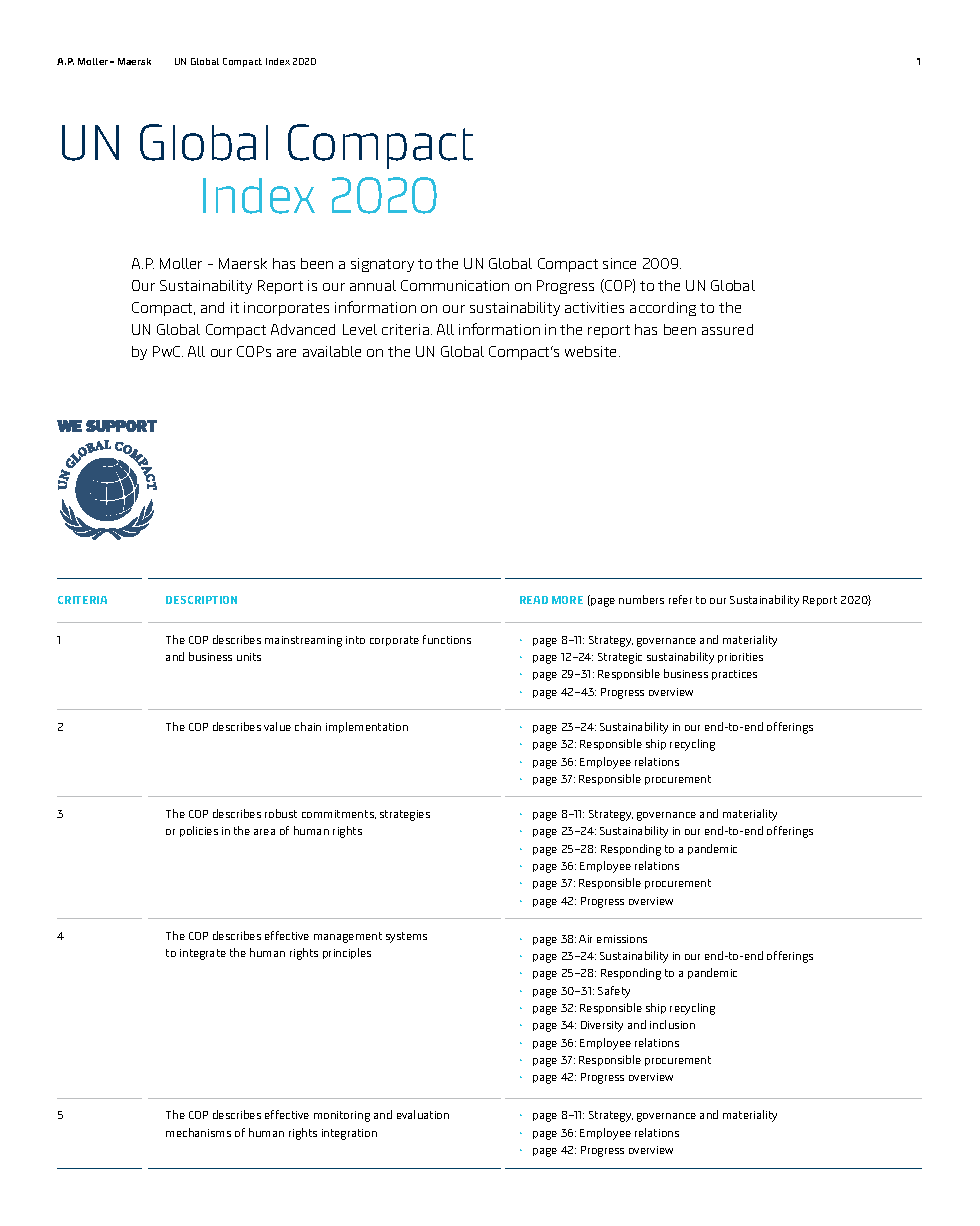 This document has height=1226, width=980. Describe the element at coordinates (663, 309) in the document. I see `according` at that location.
